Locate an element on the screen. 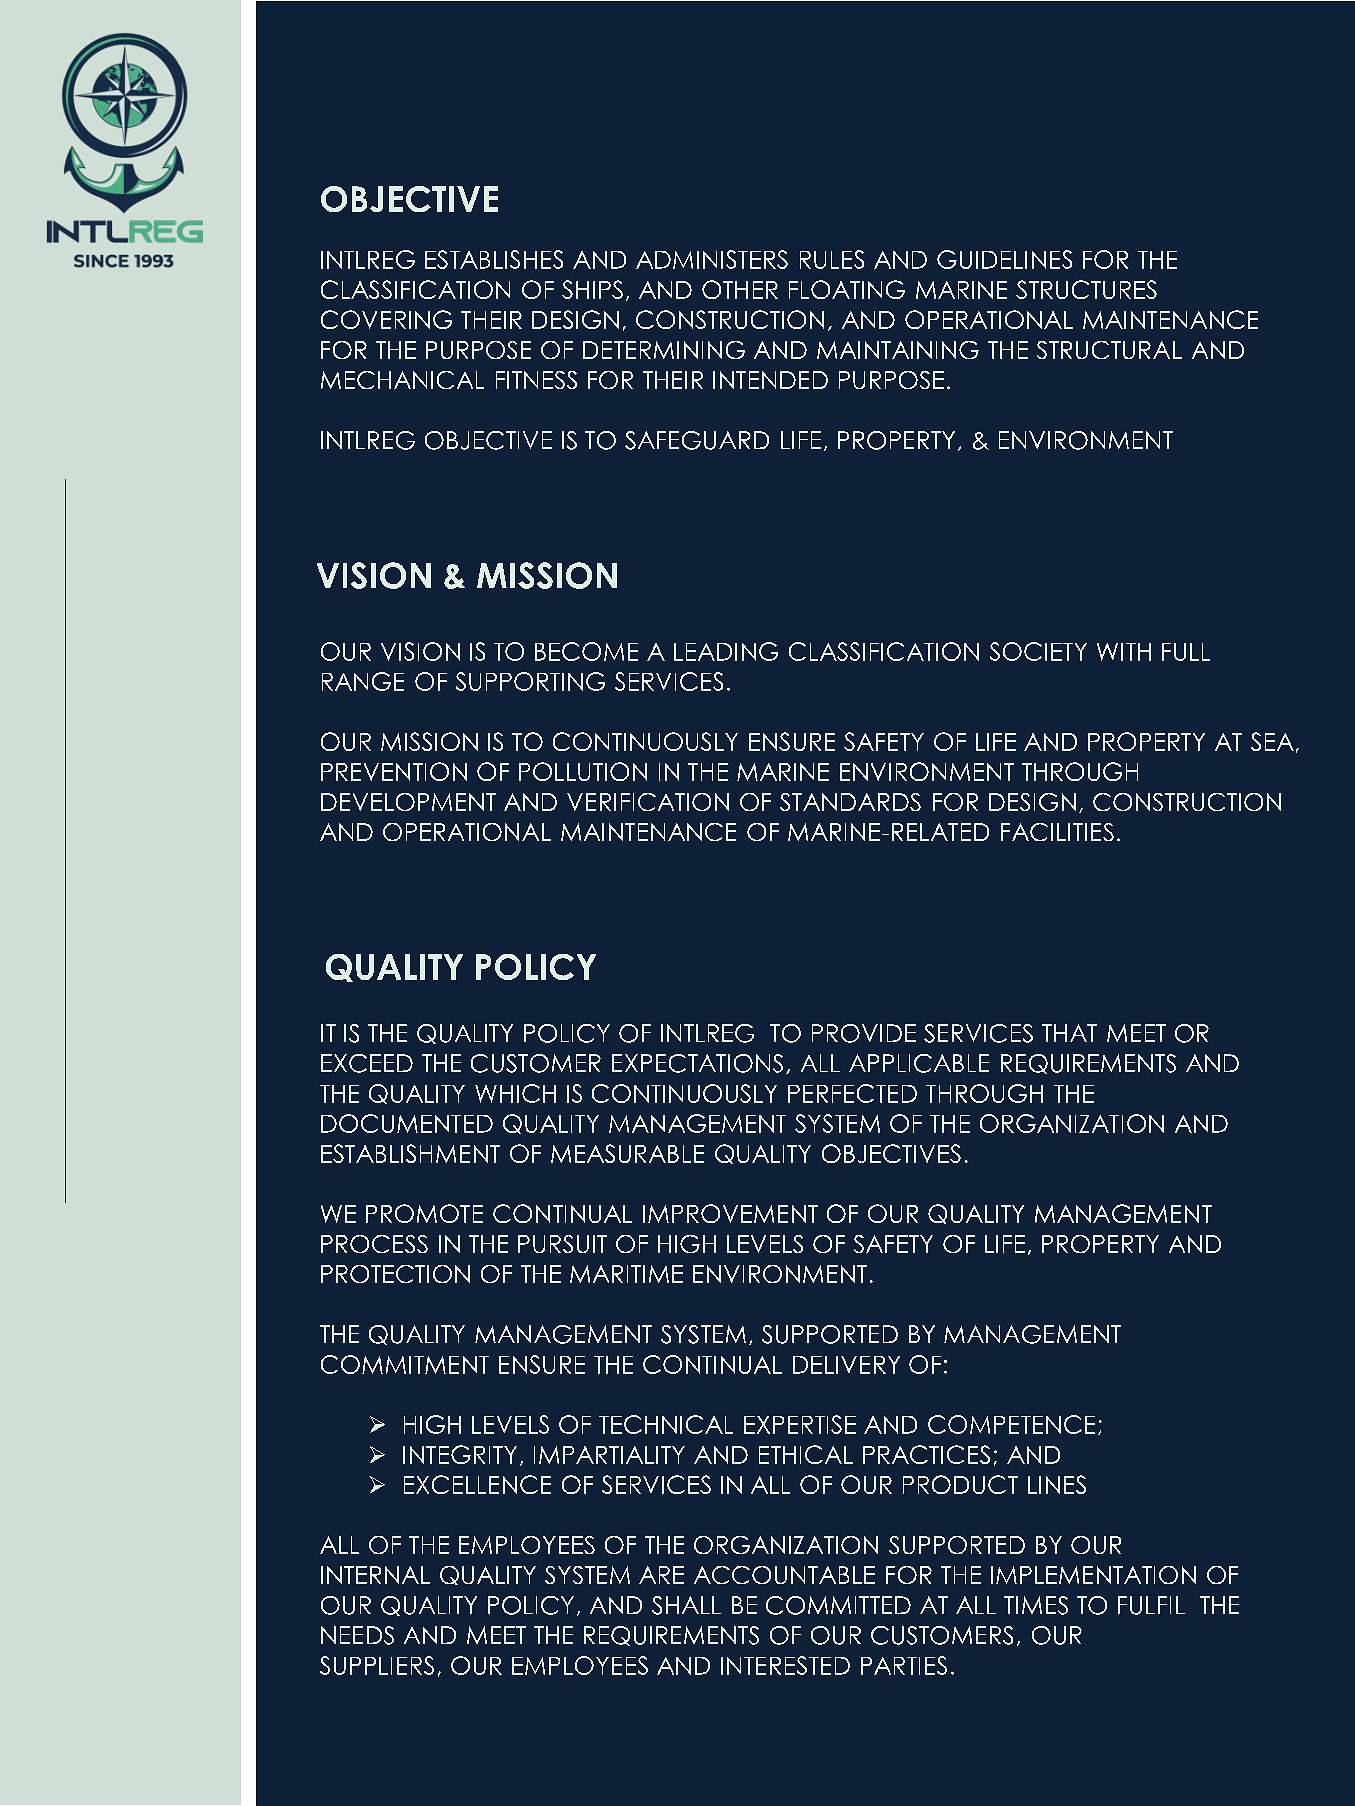 The height and width of the screenshot is (1806, 1355). FULL is located at coordinates (1186, 652).
